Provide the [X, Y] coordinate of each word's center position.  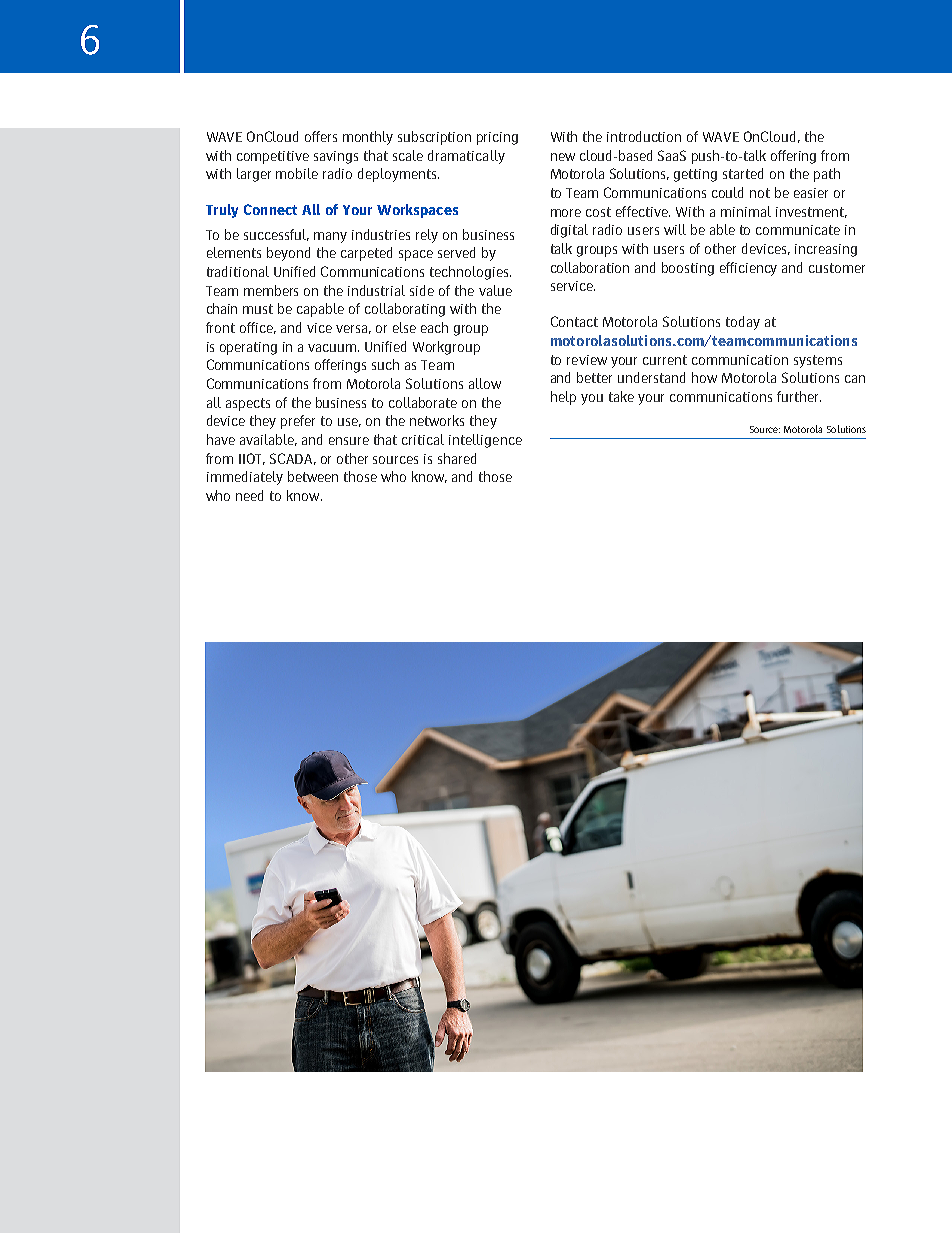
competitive [273, 157]
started [743, 173]
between [313, 476]
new [563, 157]
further [799, 396]
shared [457, 458]
